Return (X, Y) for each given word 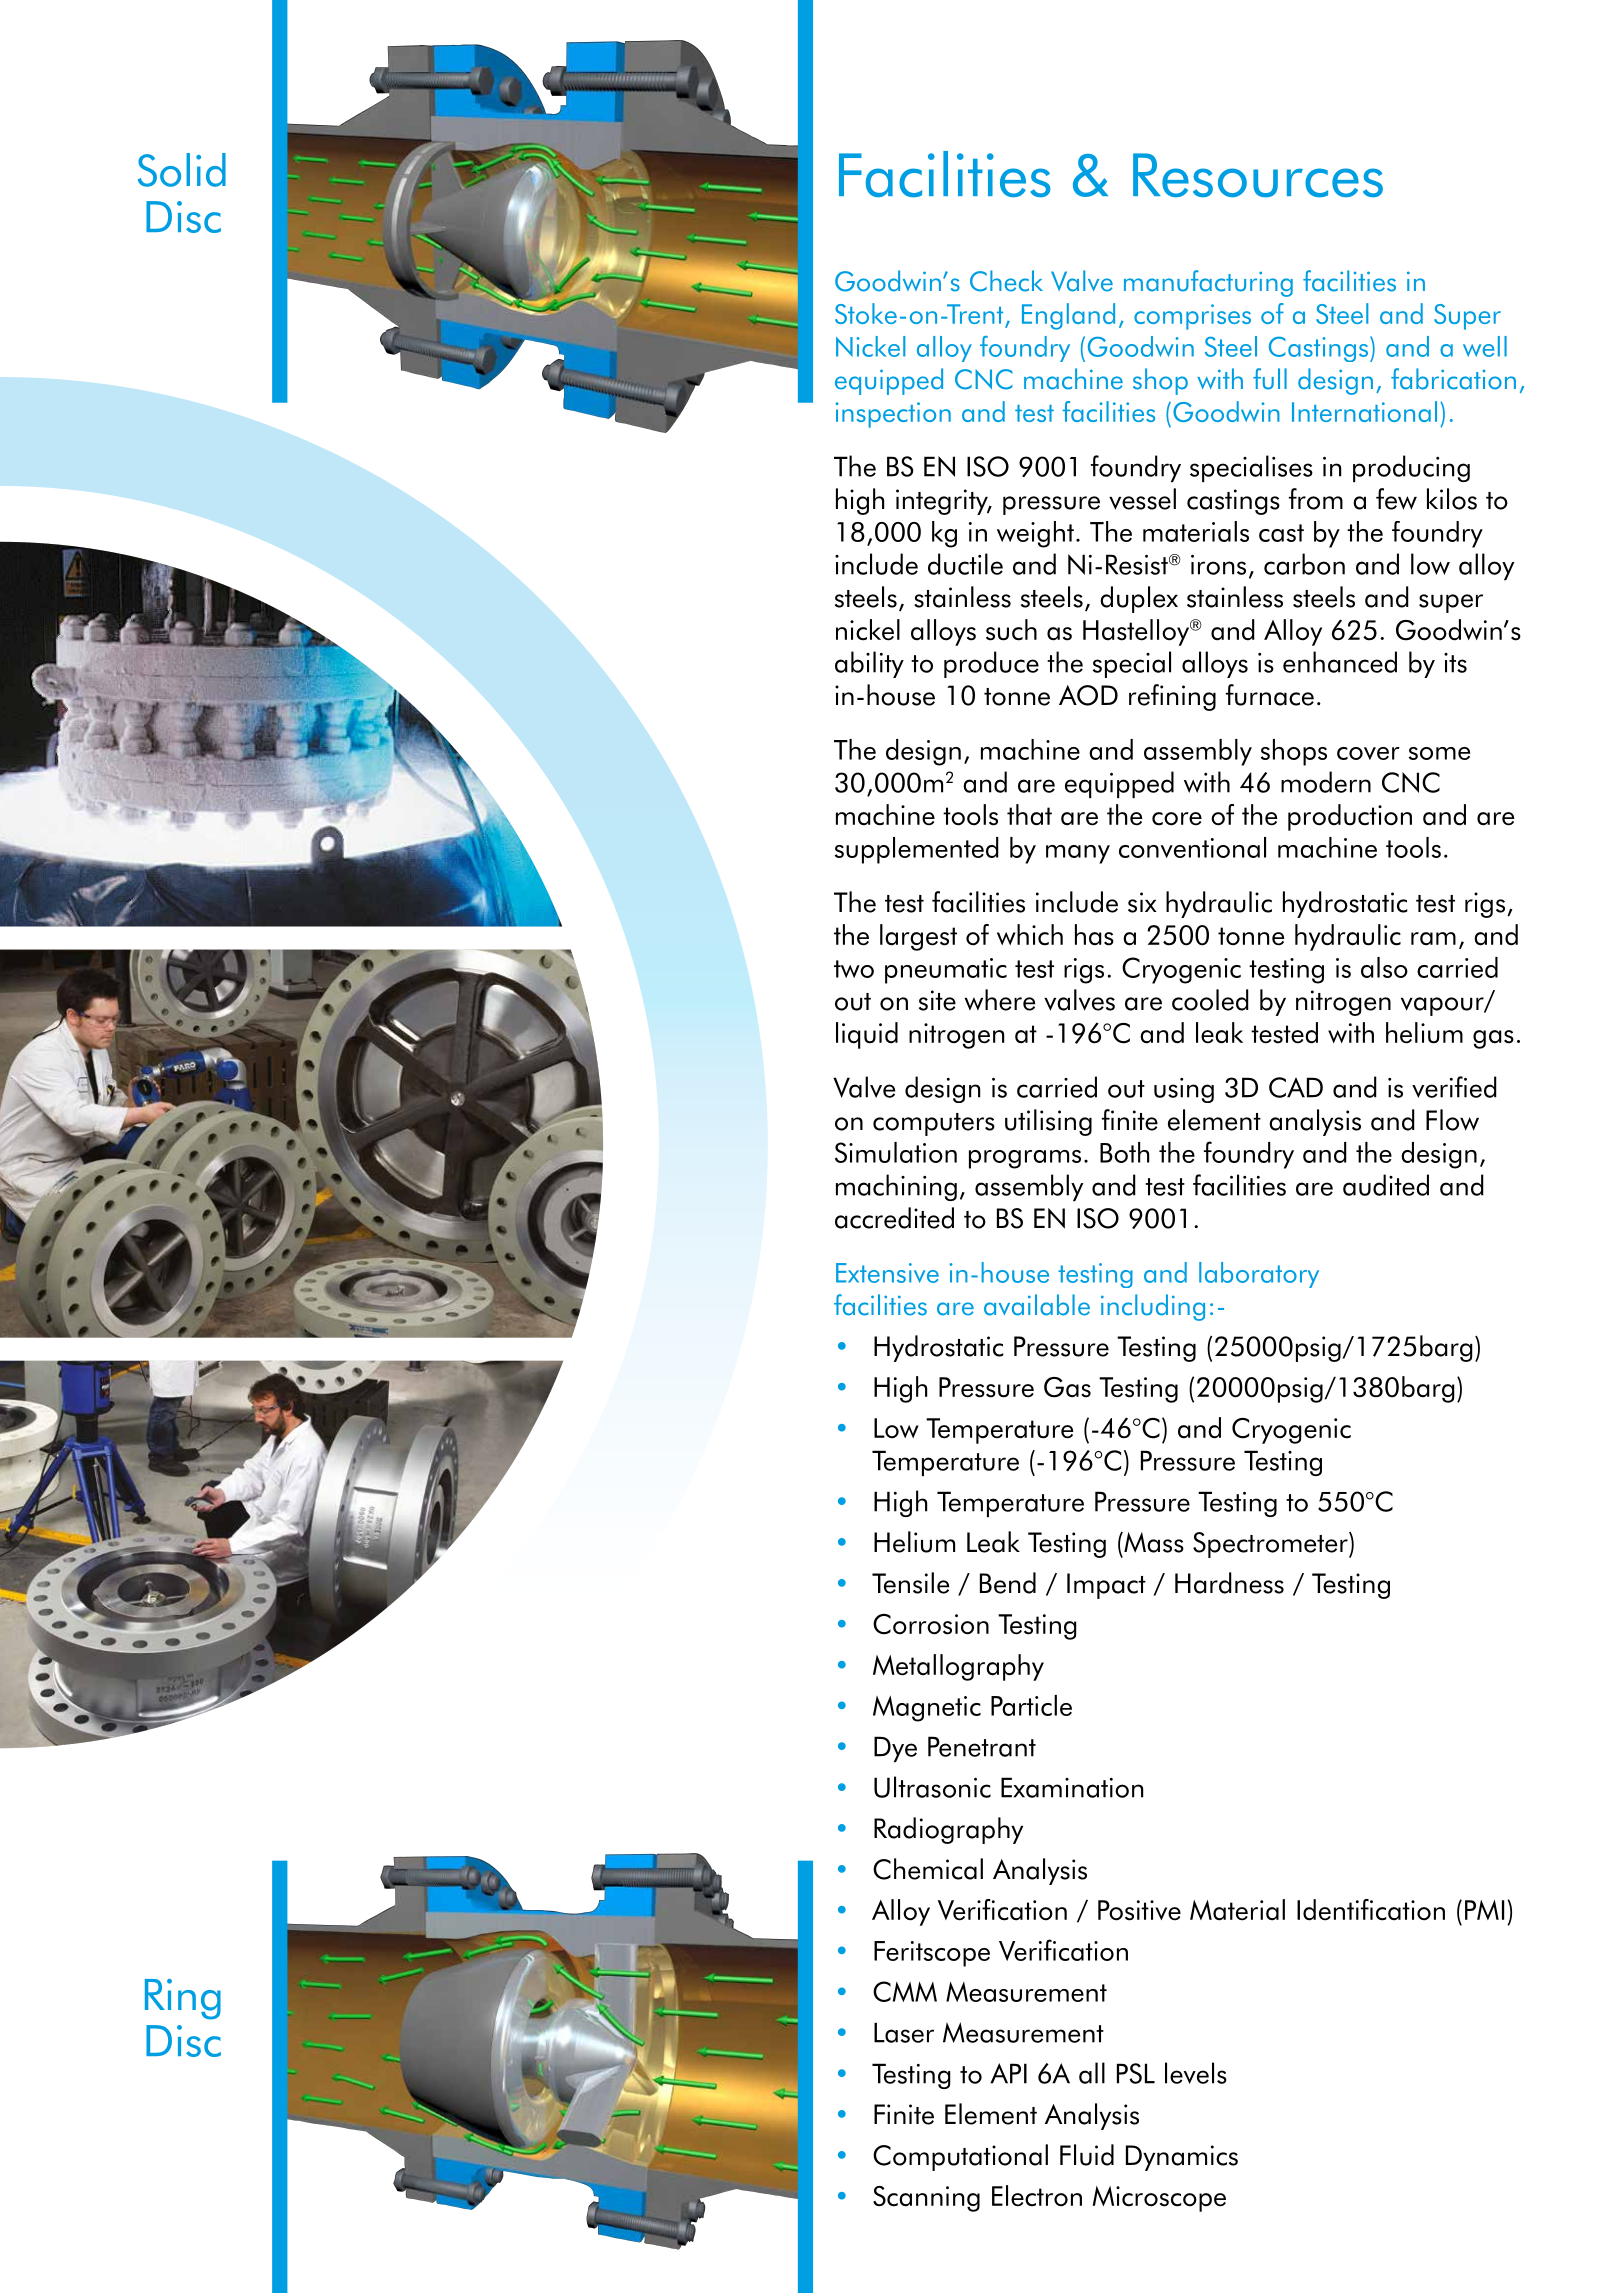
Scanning (926, 2199)
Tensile (910, 1583)
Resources (1258, 175)
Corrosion (931, 1624)
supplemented (917, 850)
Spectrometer (1271, 1545)
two (854, 969)
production (1350, 817)
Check (1006, 281)
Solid (182, 170)
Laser (904, 2032)
